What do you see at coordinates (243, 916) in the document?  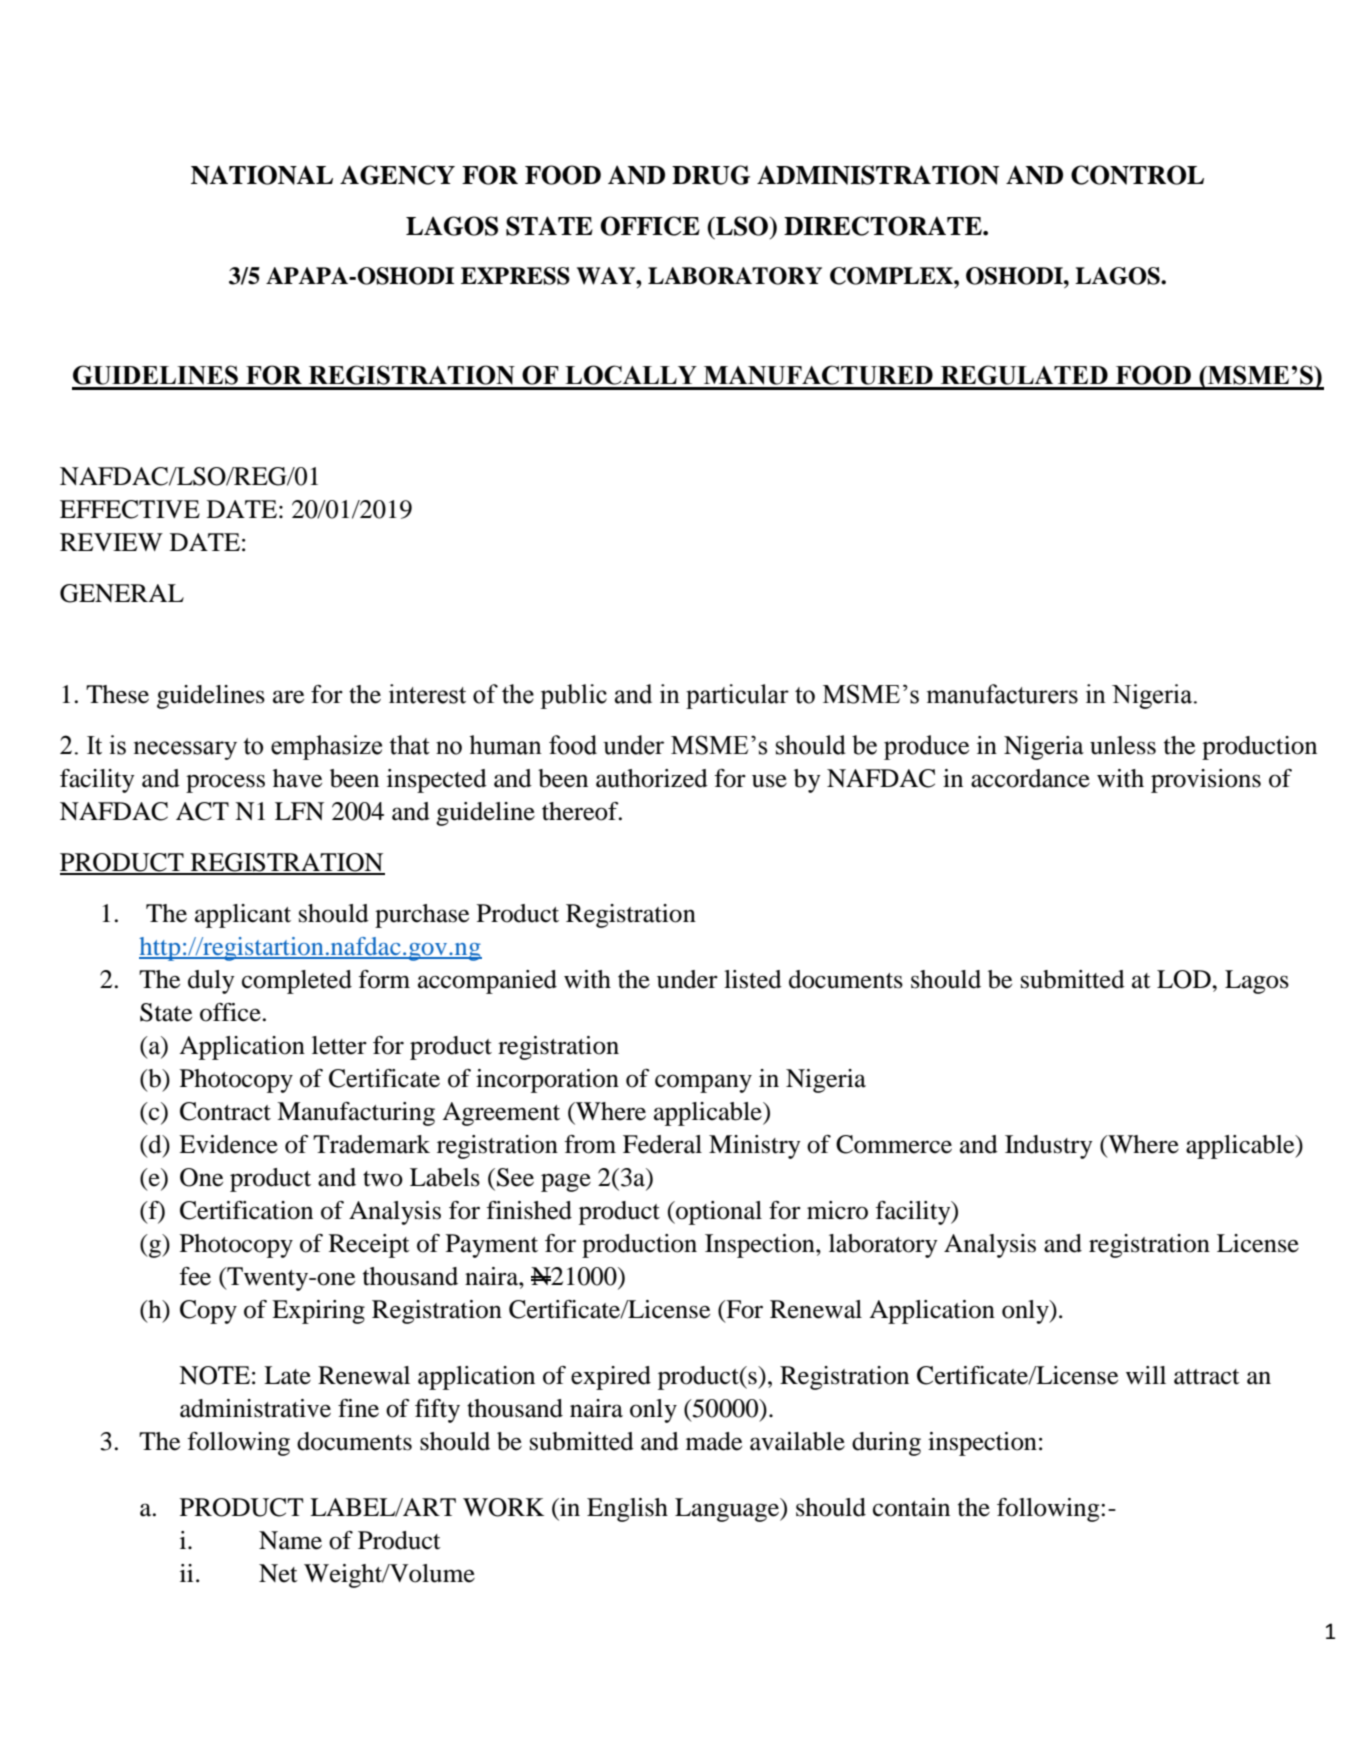 I see `applicant` at bounding box center [243, 916].
